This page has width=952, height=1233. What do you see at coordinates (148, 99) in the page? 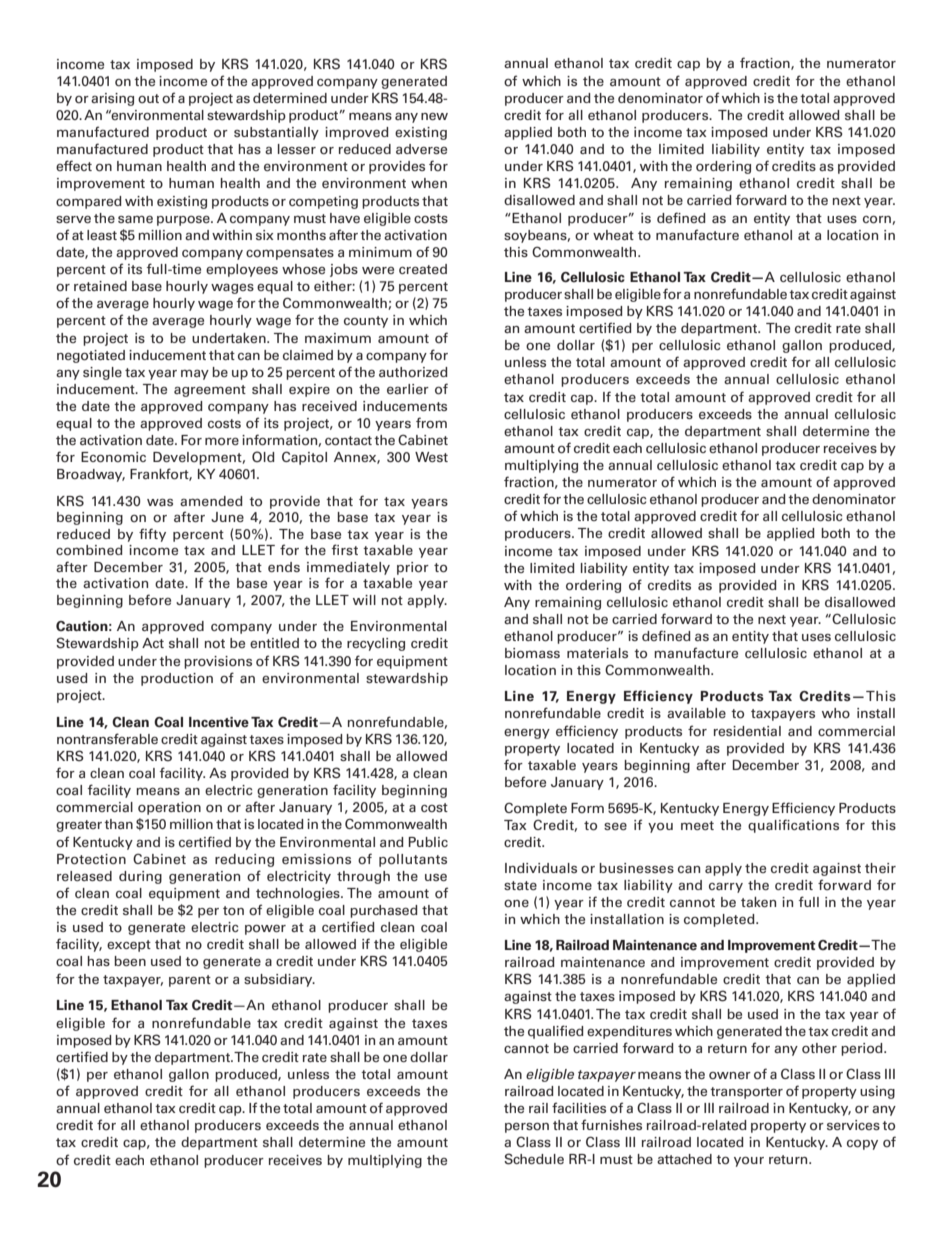
I see `out` at bounding box center [148, 99].
